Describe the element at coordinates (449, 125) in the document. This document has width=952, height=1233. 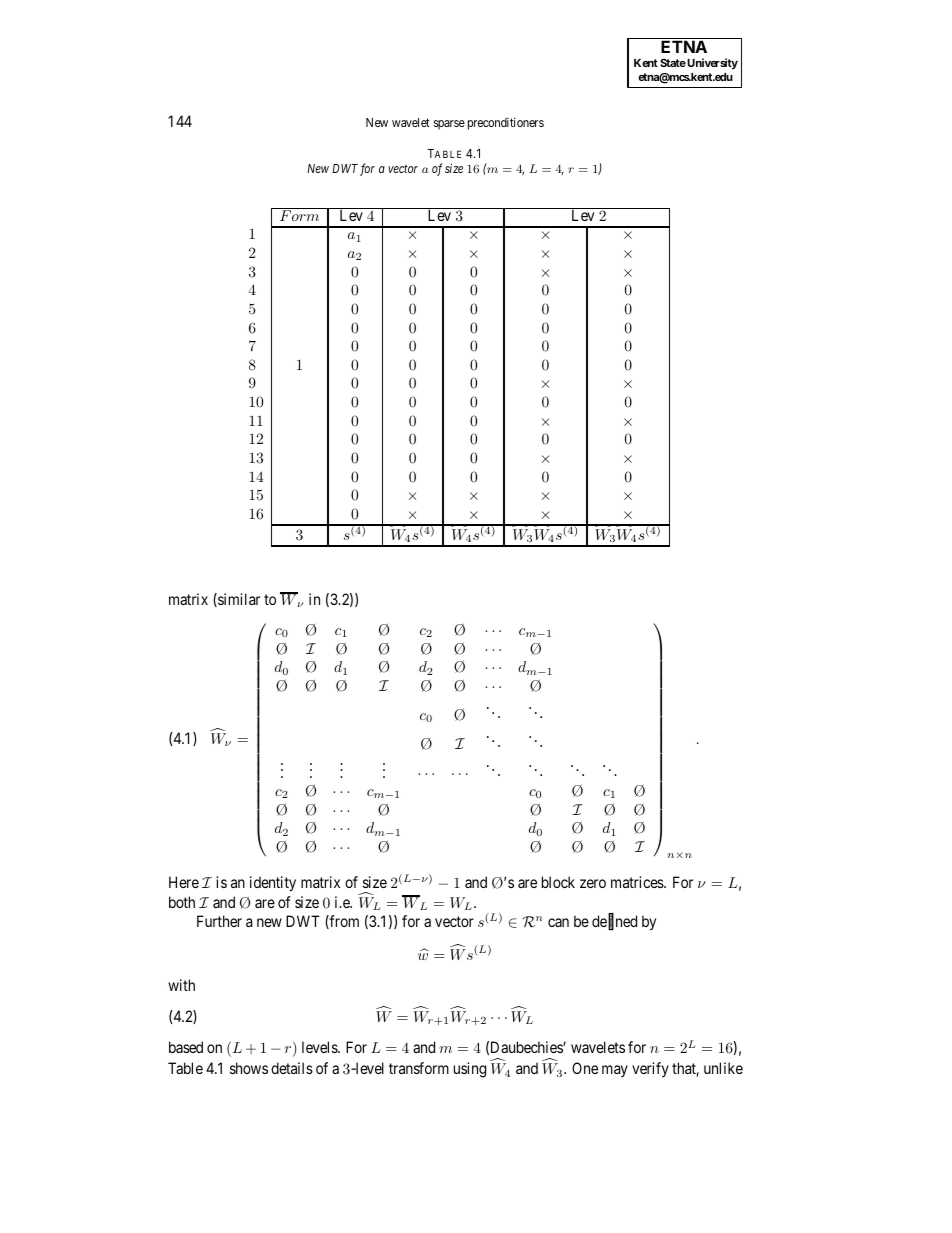
I see `sparse` at that location.
